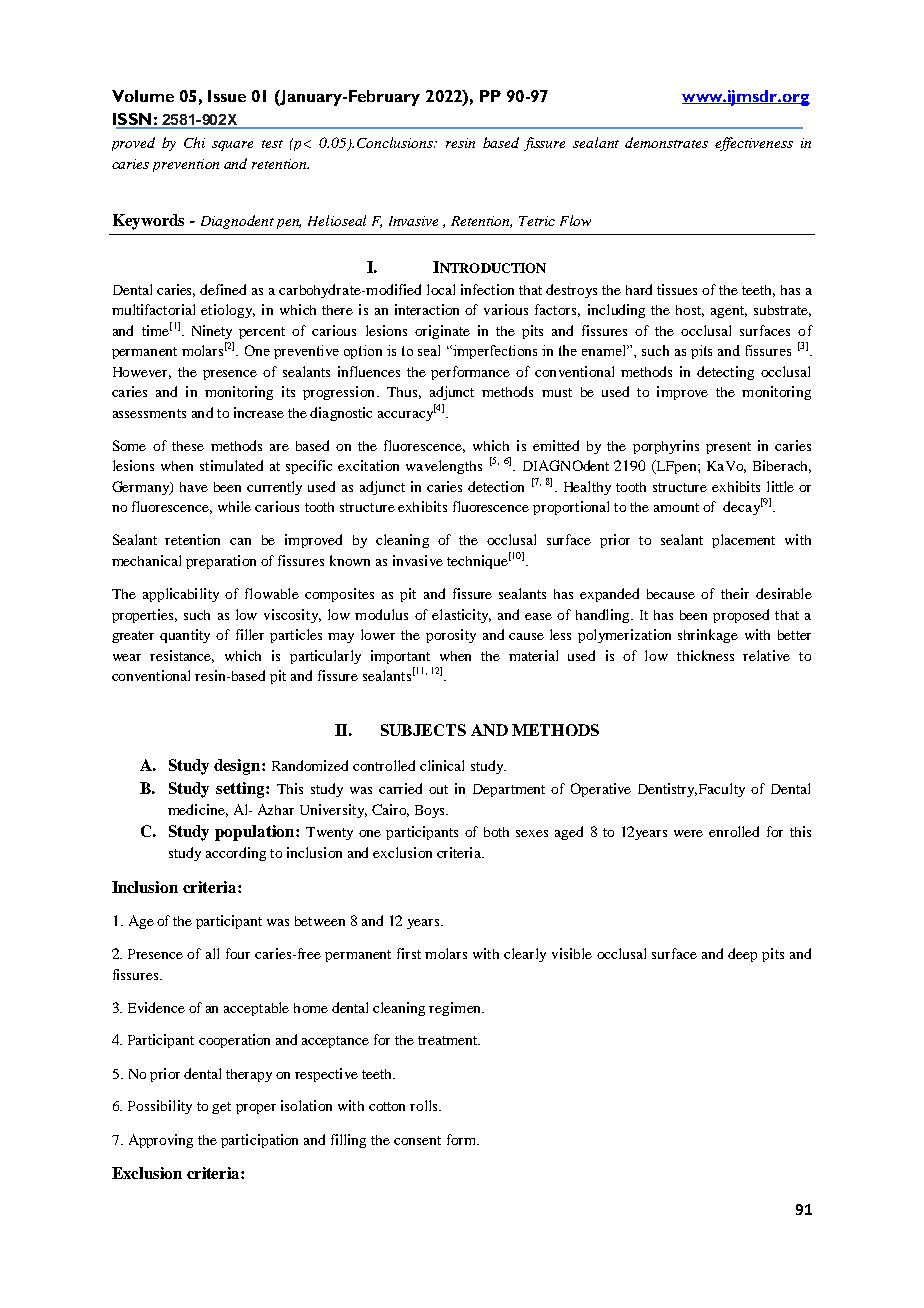 The width and height of the image is (924, 1308). Describe the element at coordinates (754, 144) in the image. I see `effectiveness` at that location.
